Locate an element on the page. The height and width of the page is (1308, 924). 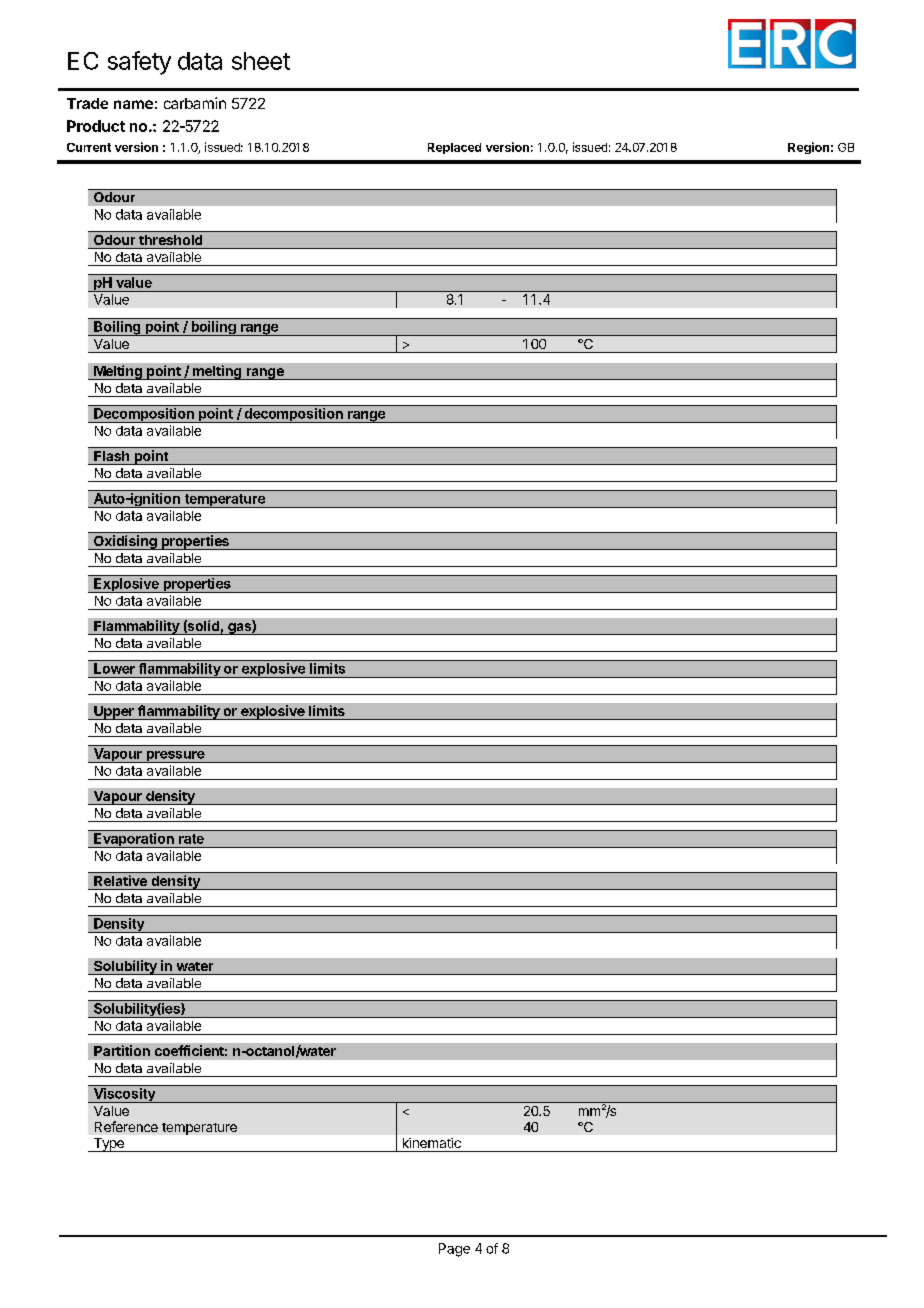
Type is located at coordinates (108, 1145).
